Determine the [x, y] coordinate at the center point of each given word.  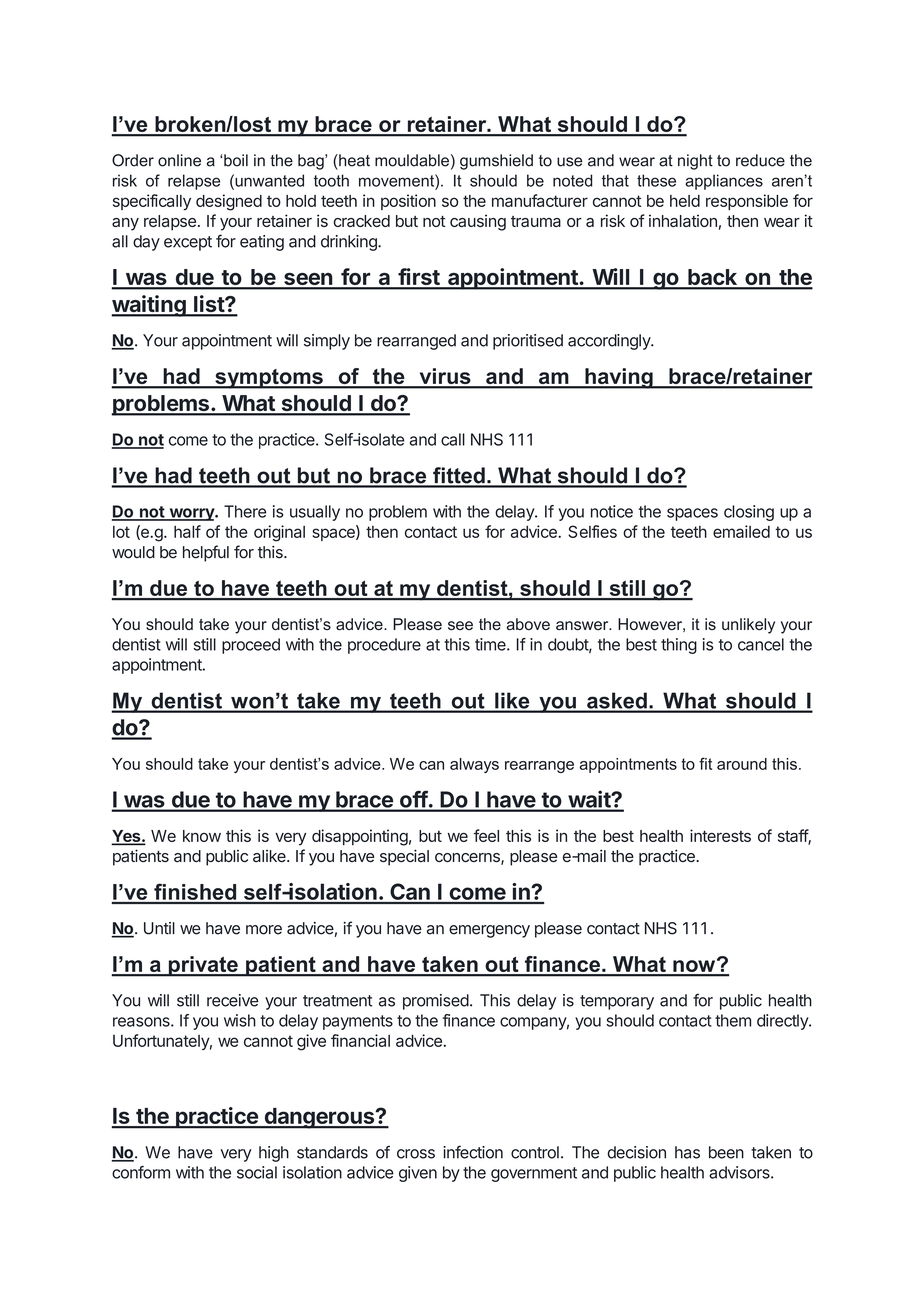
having [619, 378]
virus [445, 377]
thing [679, 646]
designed [229, 202]
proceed [251, 646]
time [491, 644]
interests [720, 835]
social [257, 1172]
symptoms [269, 379]
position [408, 202]
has [687, 1152]
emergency [489, 931]
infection [473, 1152]
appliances [724, 182]
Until [159, 928]
